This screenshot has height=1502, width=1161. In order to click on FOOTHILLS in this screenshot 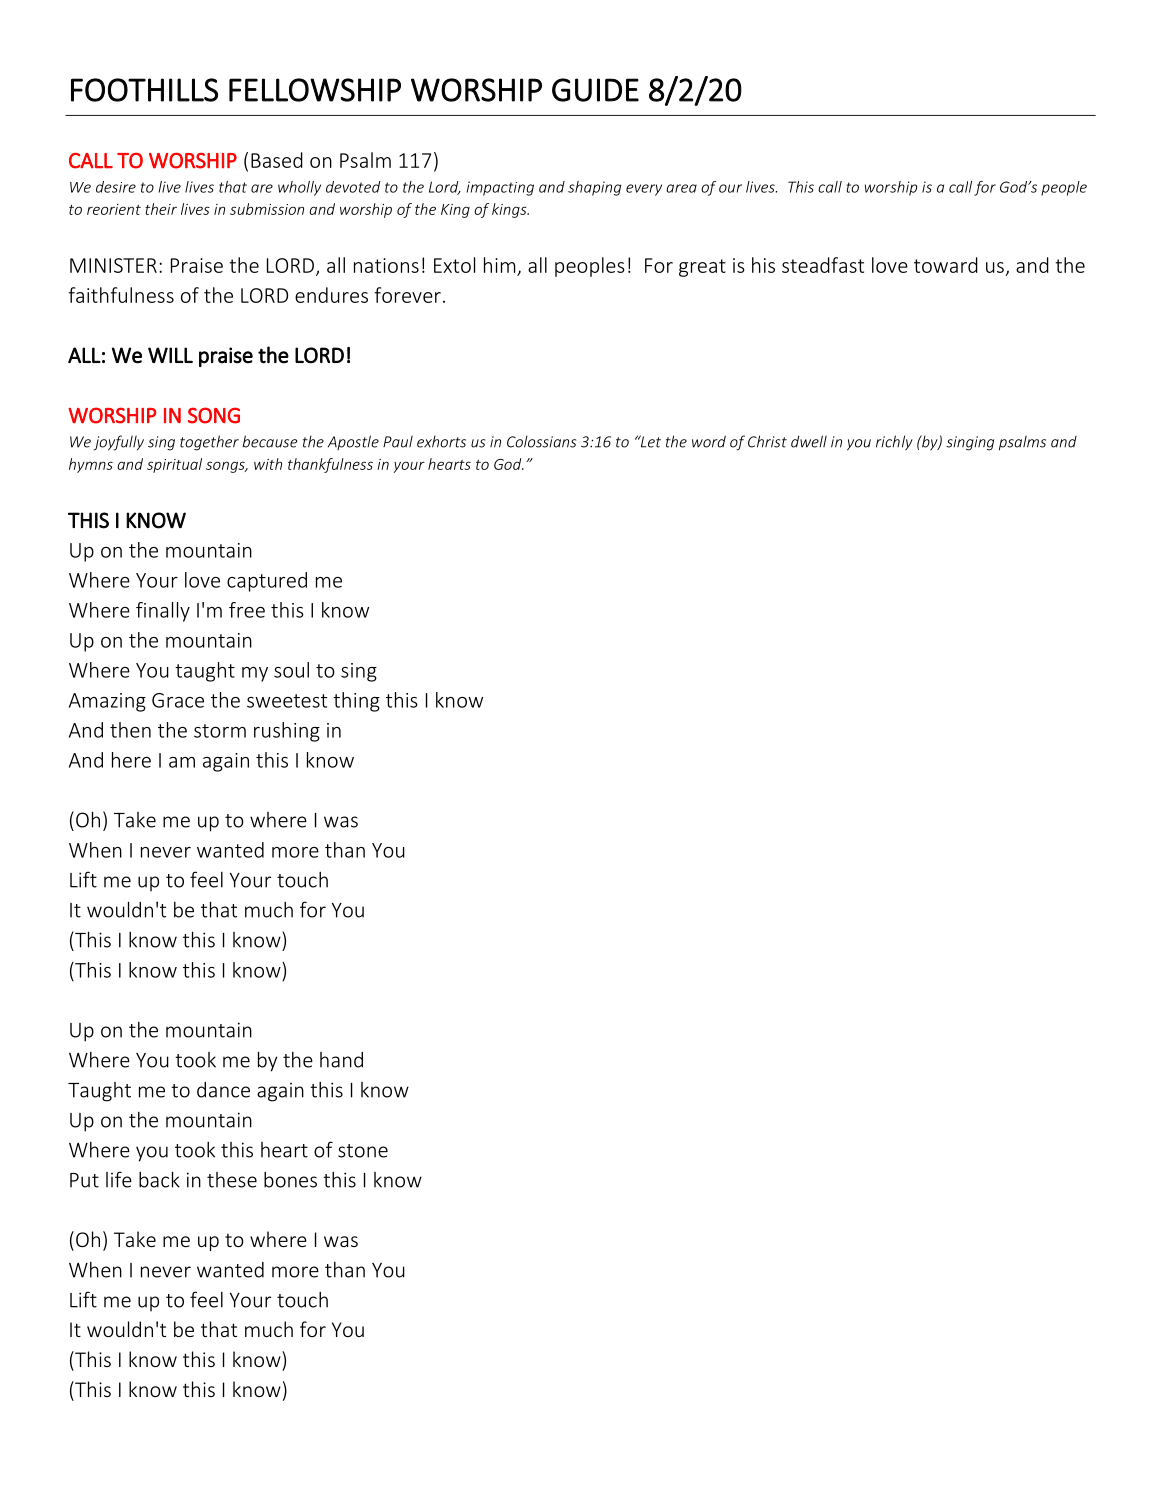, I will do `click(144, 90)`.
